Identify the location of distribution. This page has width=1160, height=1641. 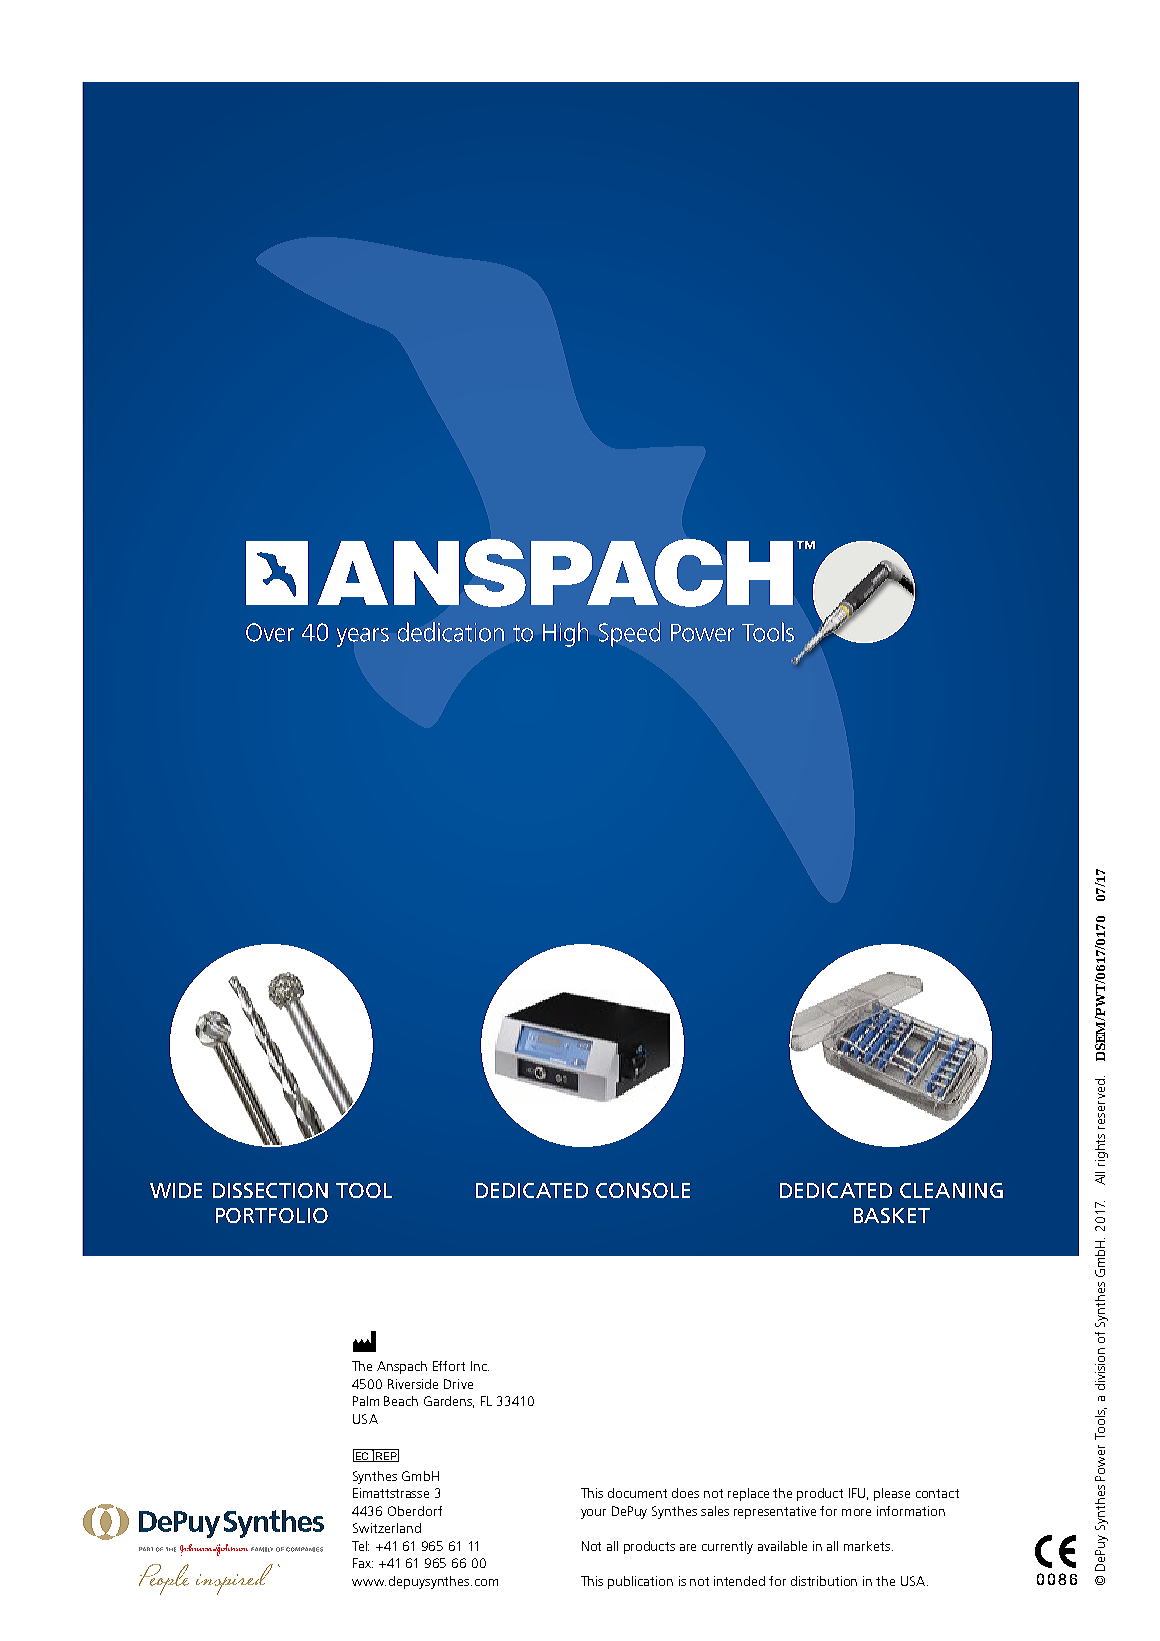
(824, 1581).
